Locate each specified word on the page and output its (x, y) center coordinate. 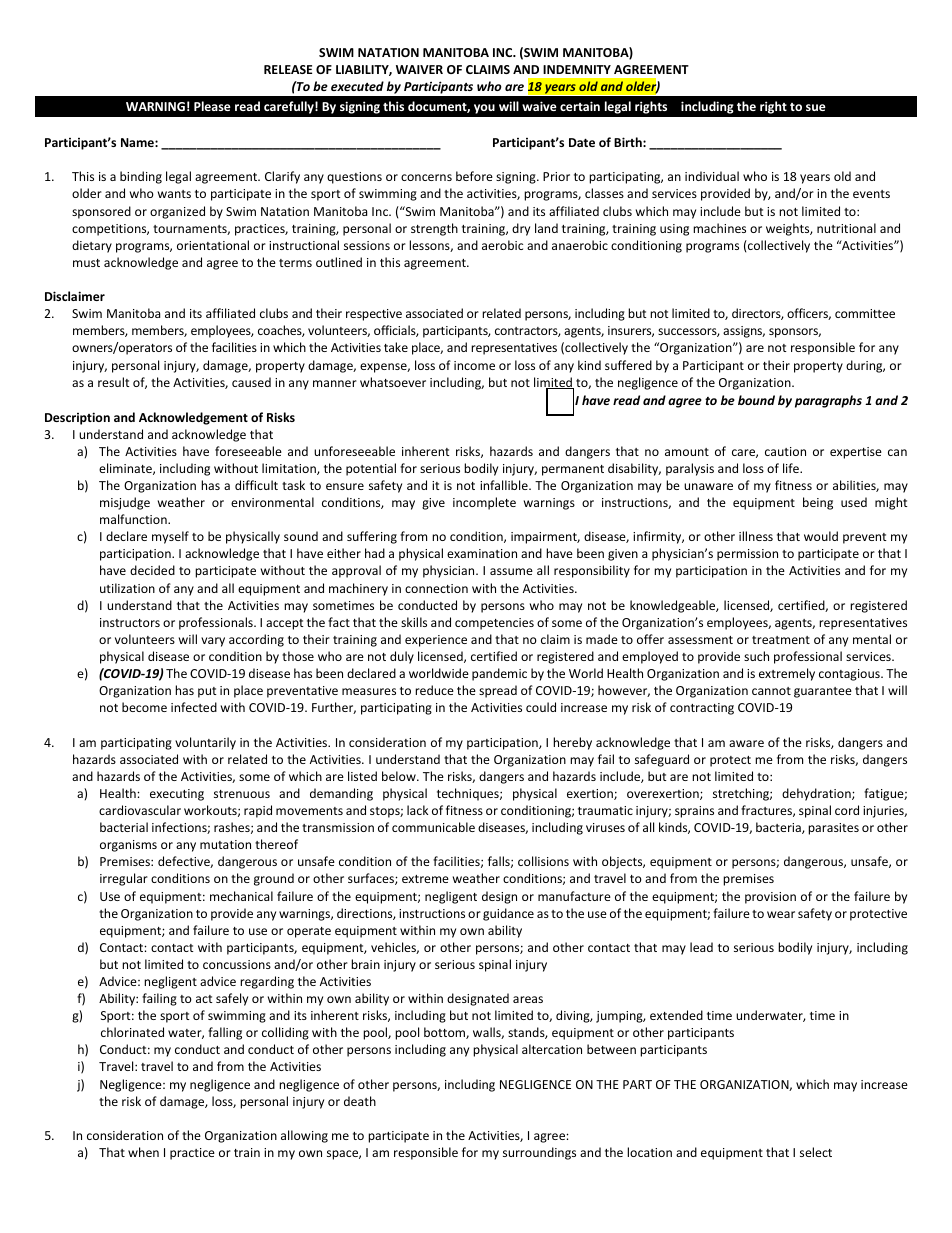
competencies (494, 624)
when (143, 1152)
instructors (130, 622)
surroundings (539, 1153)
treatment (781, 640)
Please (212, 106)
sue (816, 107)
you (484, 109)
